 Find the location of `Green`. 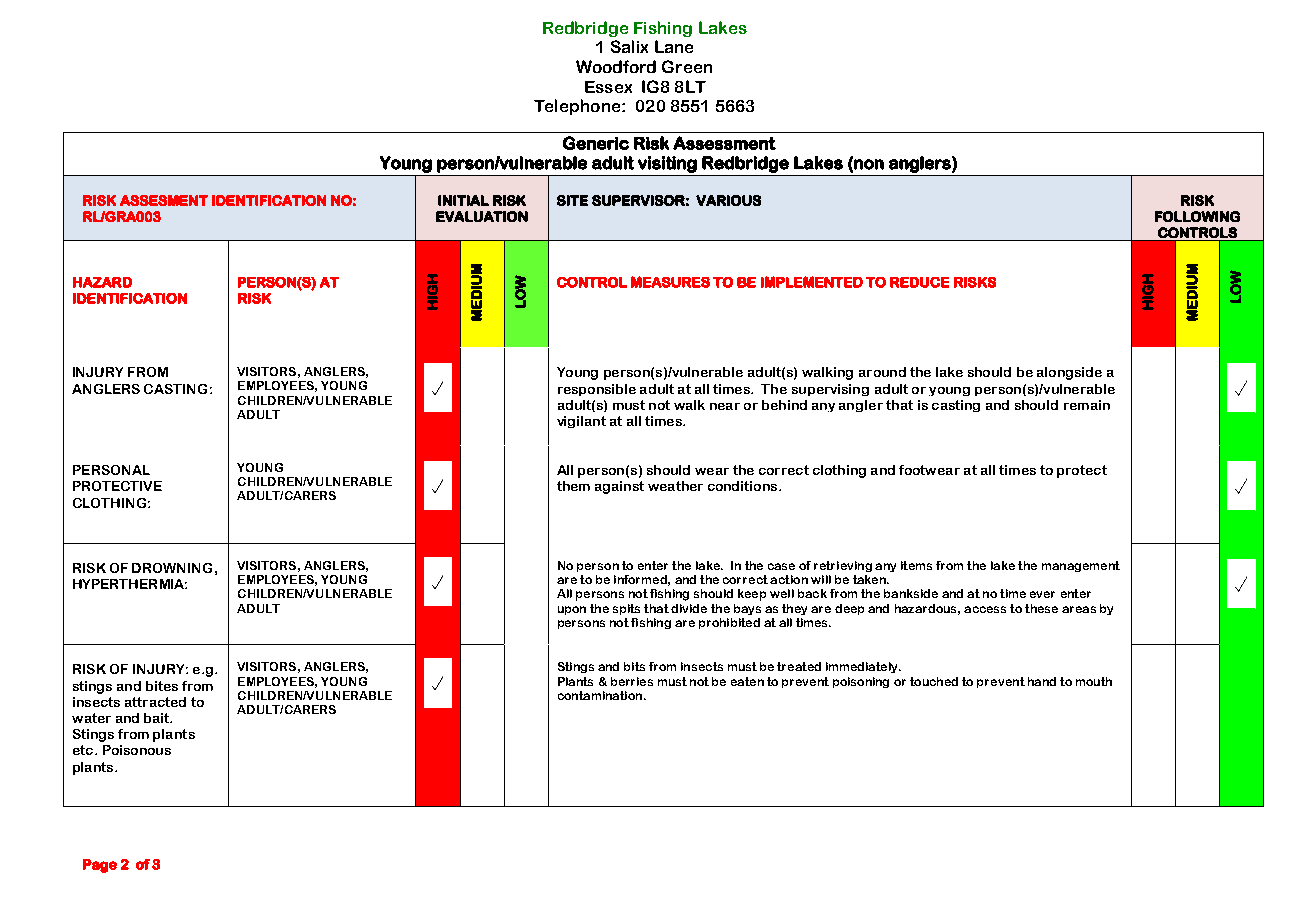

Green is located at coordinates (687, 66).
